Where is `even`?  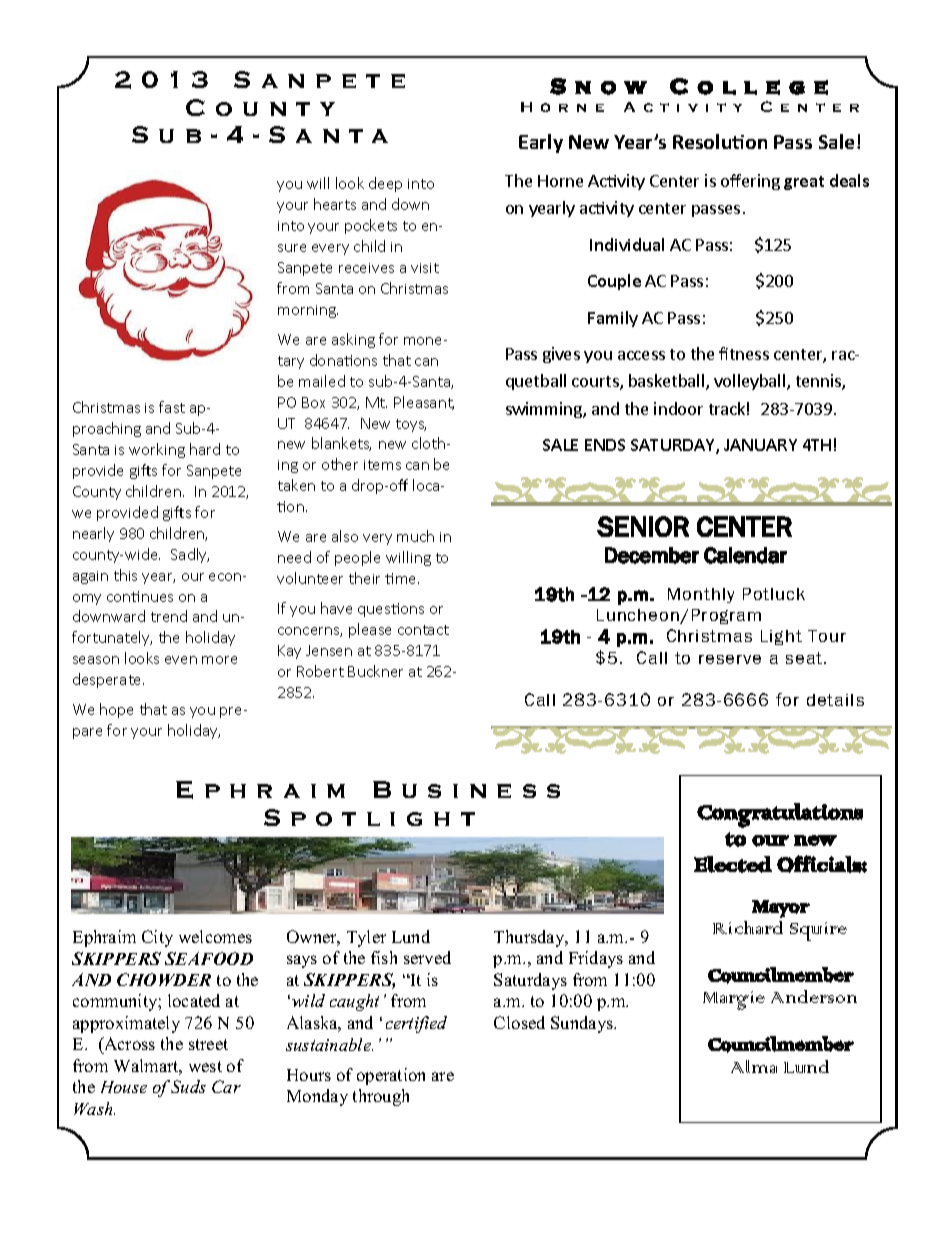
even is located at coordinates (181, 660).
